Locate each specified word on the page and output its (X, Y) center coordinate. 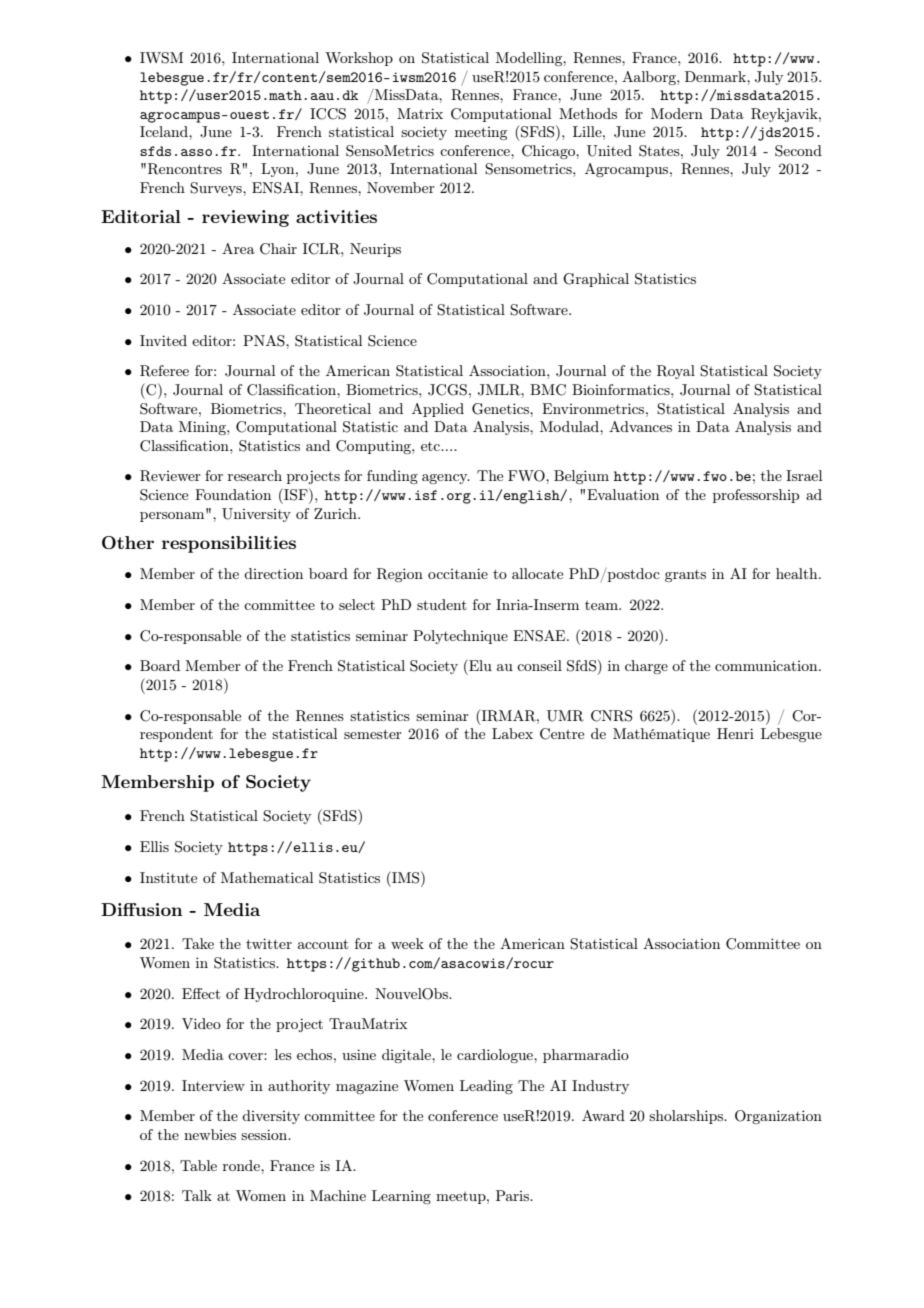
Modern (677, 113)
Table (198, 1165)
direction (273, 573)
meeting (481, 133)
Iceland (165, 131)
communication (767, 665)
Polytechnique (460, 637)
